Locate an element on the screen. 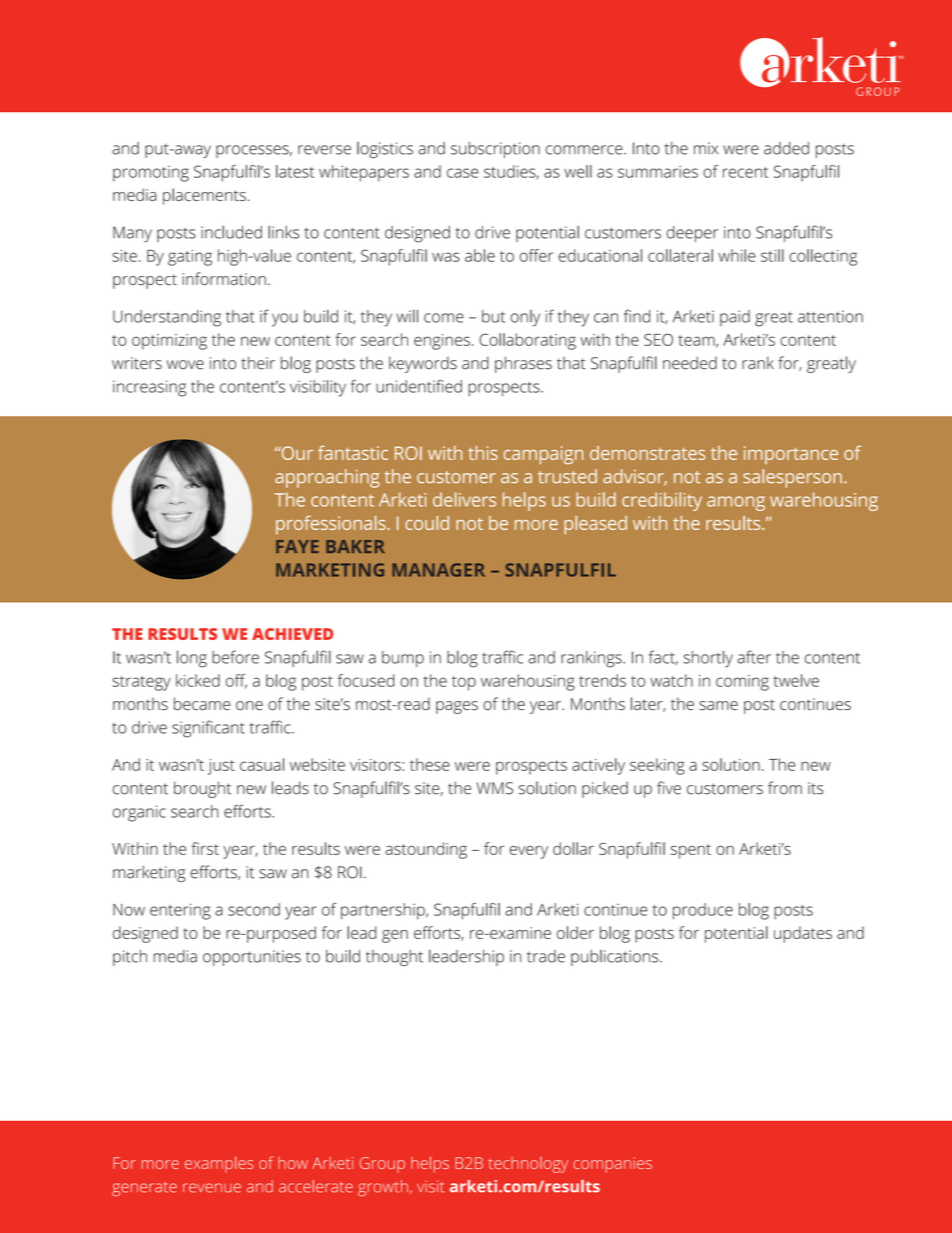 The image size is (952, 1233). placements is located at coordinates (204, 196).
